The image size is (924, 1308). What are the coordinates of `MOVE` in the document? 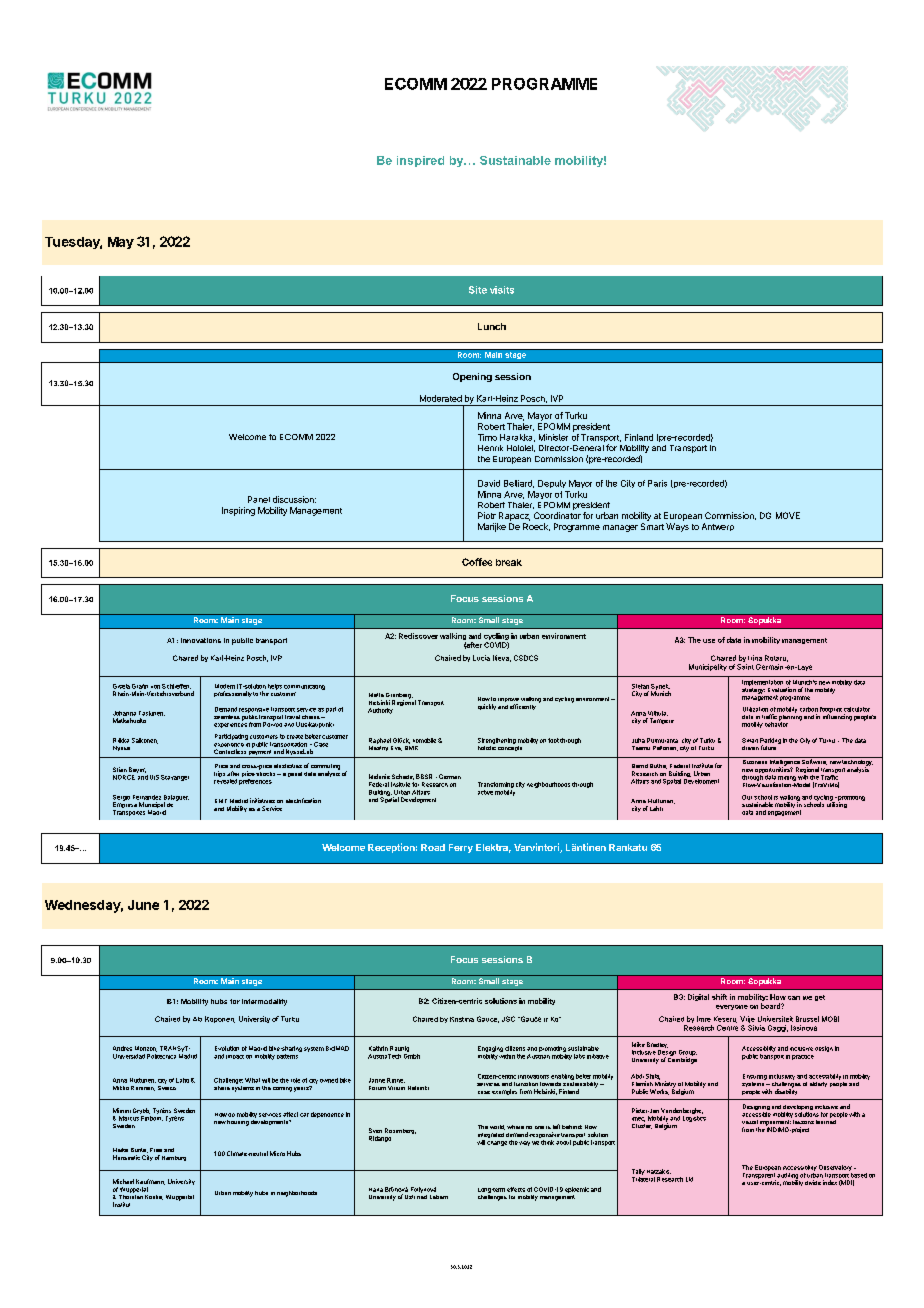 It's located at (788, 515).
